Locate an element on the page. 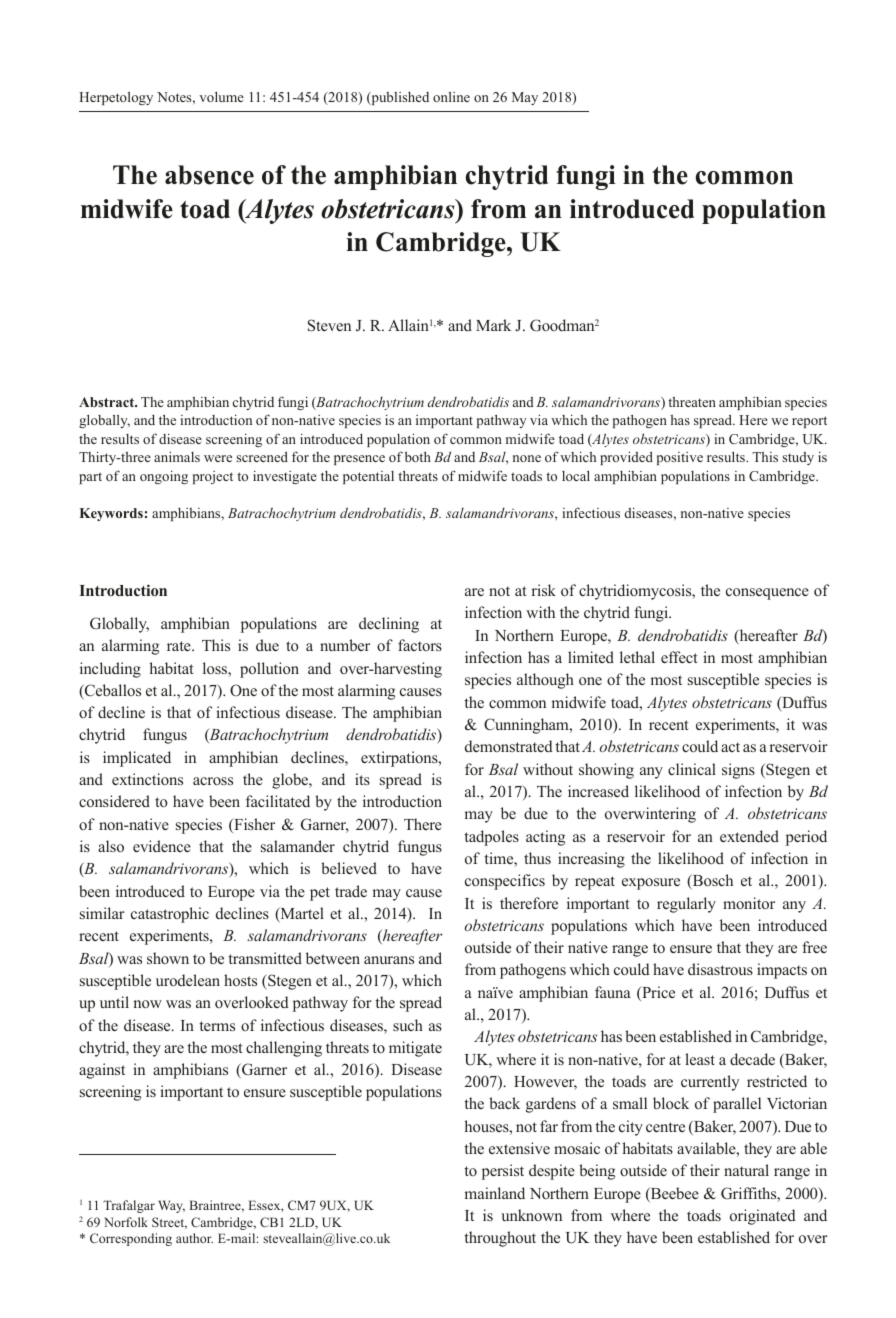  extinctions is located at coordinates (147, 779).
